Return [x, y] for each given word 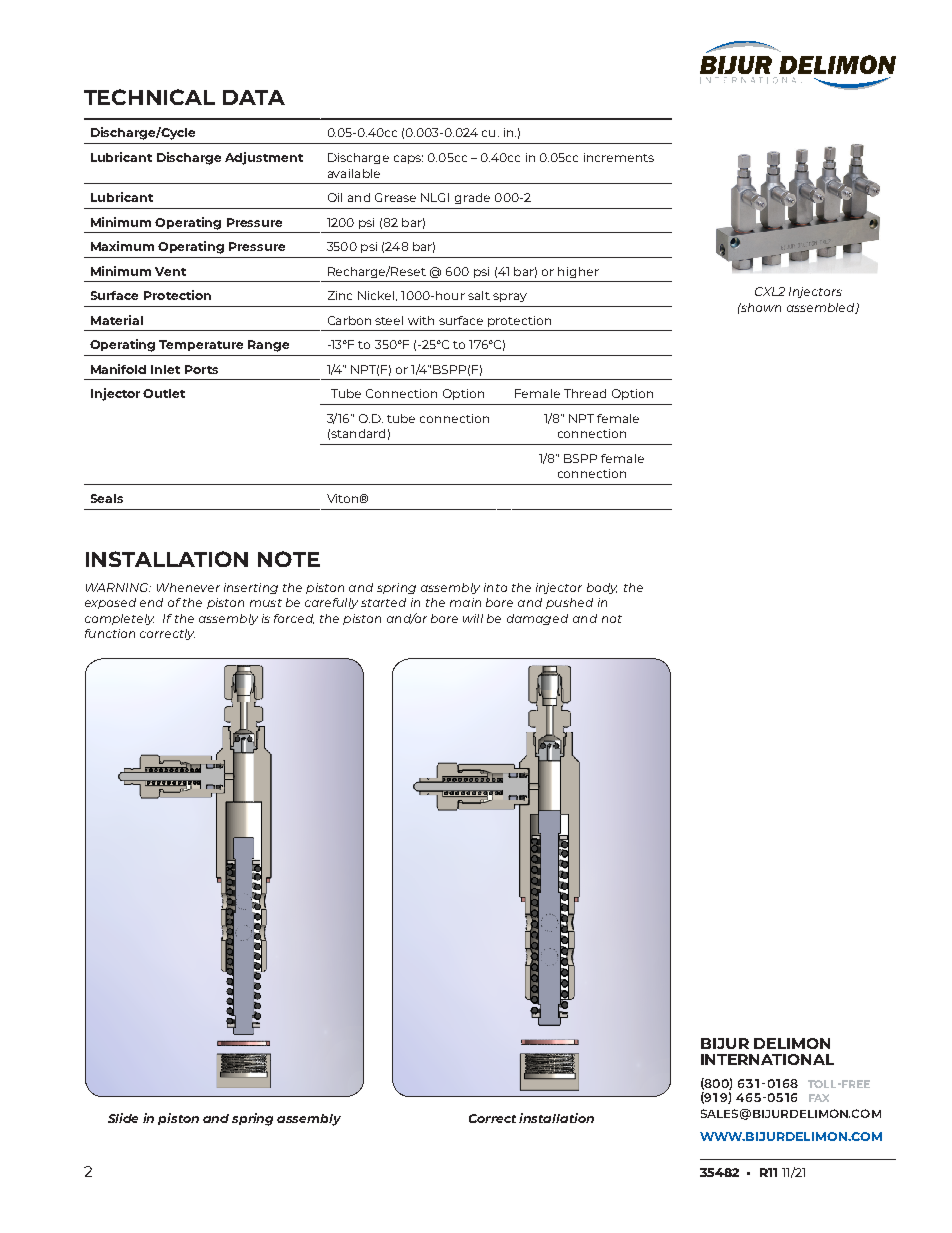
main [465, 602]
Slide [123, 1118]
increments [619, 157]
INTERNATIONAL [767, 1059]
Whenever [188, 587]
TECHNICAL [149, 97]
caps [408, 159]
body [602, 588]
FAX [819, 1098]
